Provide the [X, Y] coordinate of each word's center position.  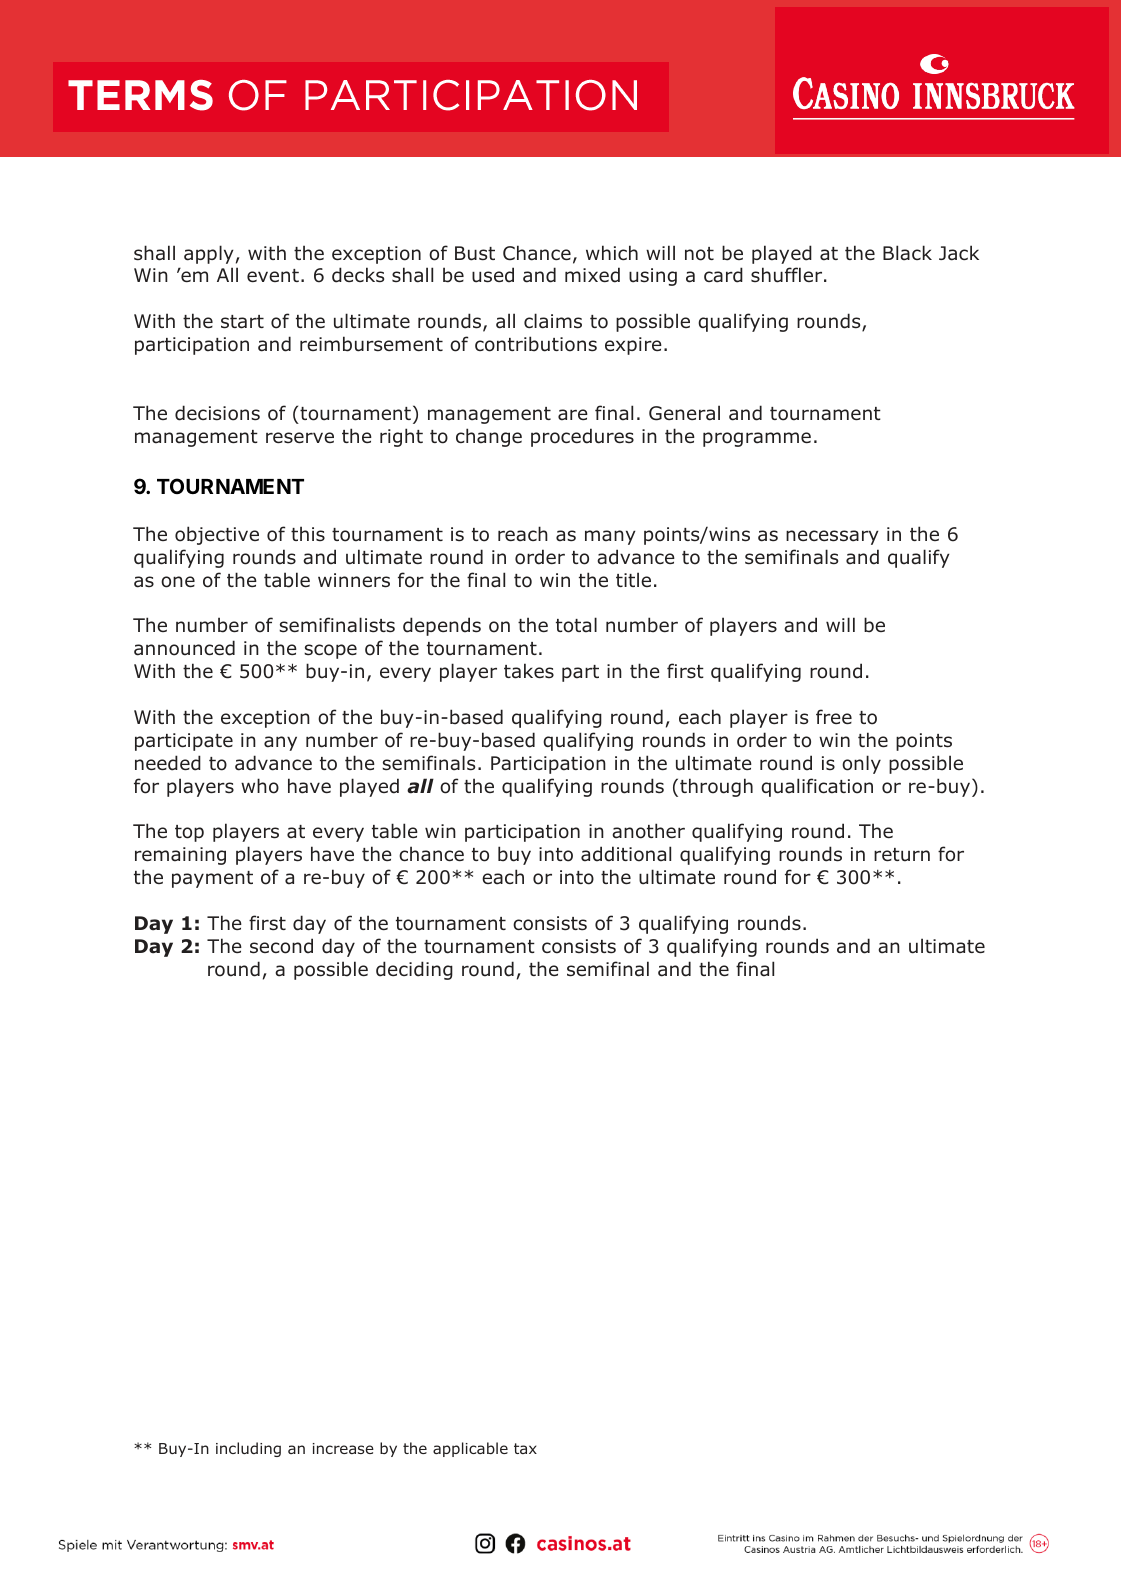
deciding [414, 970]
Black [907, 253]
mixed [592, 275]
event [273, 275]
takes [529, 671]
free [834, 716]
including [248, 1449]
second [281, 946]
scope [330, 651]
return [902, 855]
